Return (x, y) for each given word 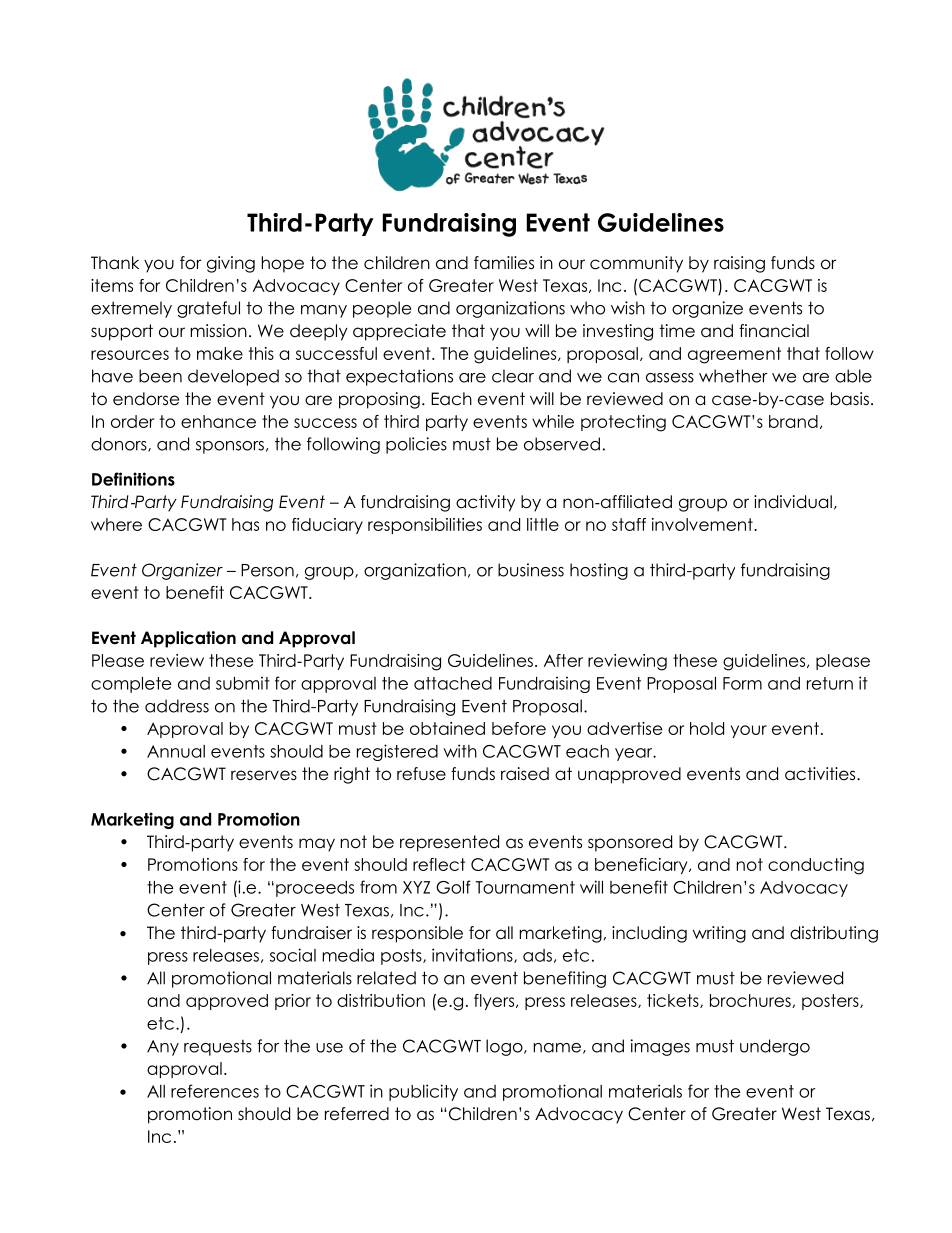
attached (453, 683)
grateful (208, 309)
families (504, 263)
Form (742, 683)
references (215, 1091)
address (177, 706)
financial (774, 331)
